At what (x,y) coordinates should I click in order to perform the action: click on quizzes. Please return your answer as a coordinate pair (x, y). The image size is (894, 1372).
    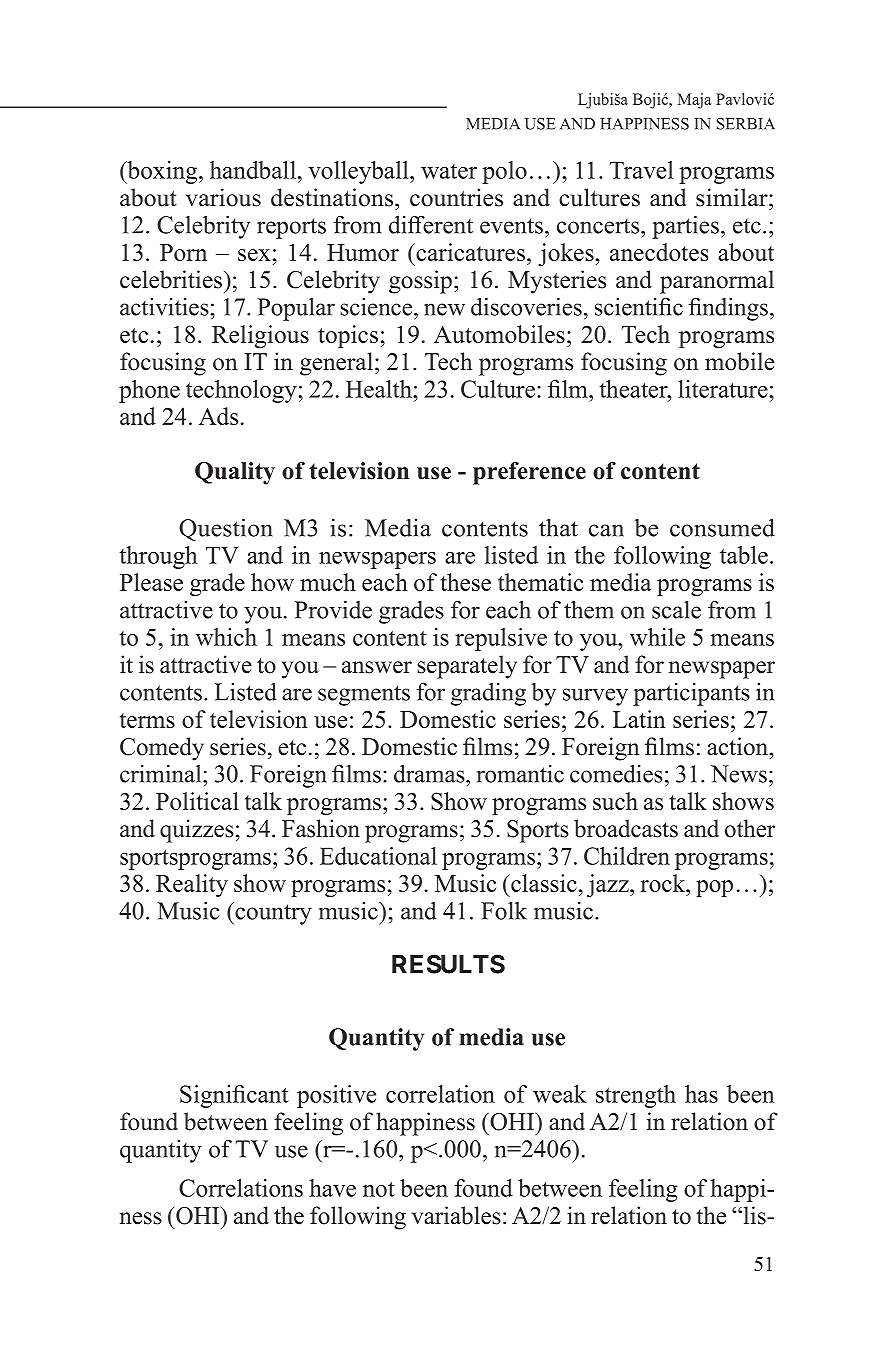
    Looking at the image, I should click on (197, 831).
